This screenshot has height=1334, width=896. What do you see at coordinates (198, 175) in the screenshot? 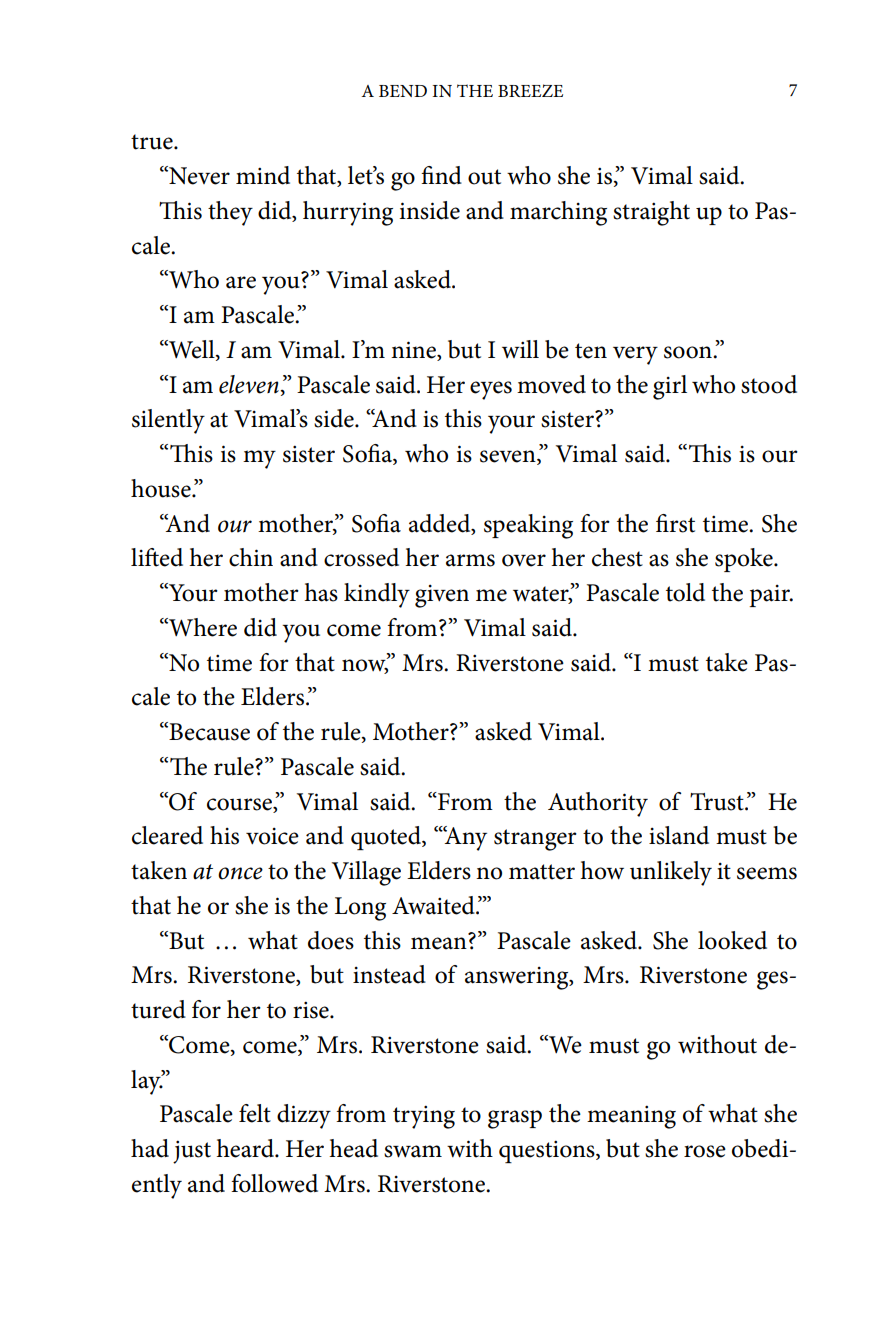
I see `Never` at bounding box center [198, 175].
